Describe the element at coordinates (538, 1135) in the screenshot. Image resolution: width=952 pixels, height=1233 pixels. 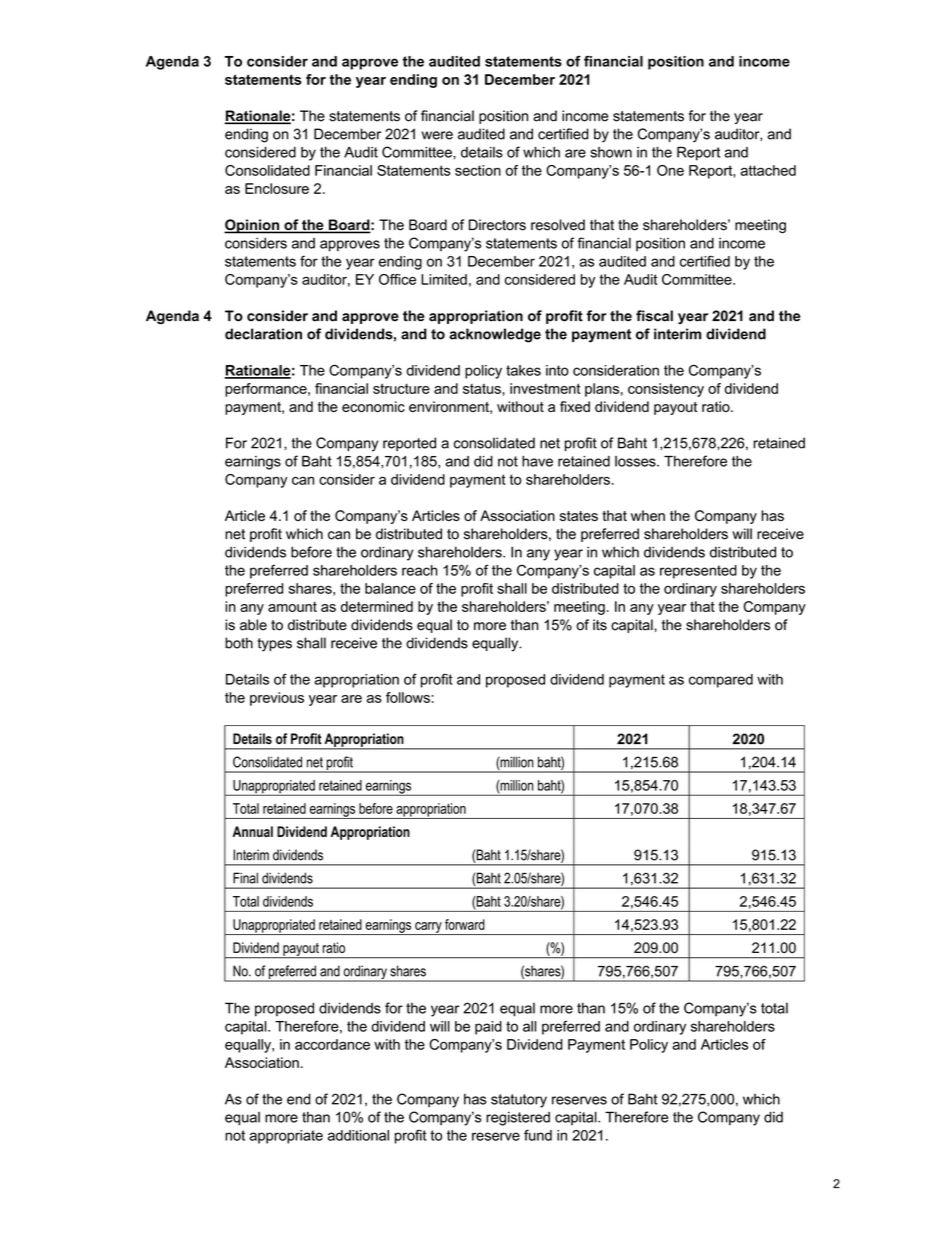
I see `fund` at that location.
